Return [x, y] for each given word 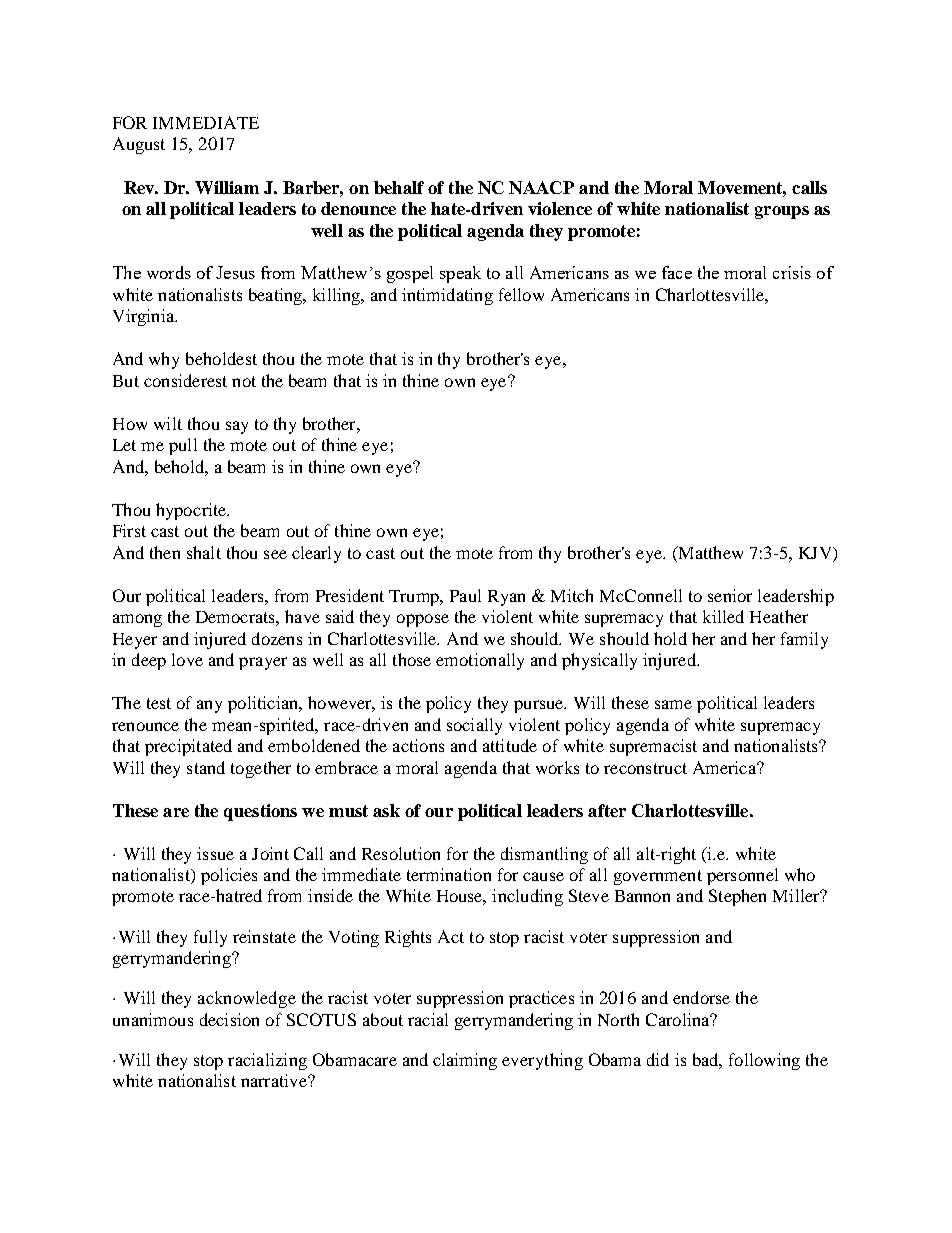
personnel [742, 876]
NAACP [541, 187]
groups [782, 212]
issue [215, 853]
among [137, 620]
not [244, 381]
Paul [465, 595]
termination [449, 874]
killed [723, 616]
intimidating [447, 296]
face [677, 272]
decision [229, 1019]
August [139, 145]
